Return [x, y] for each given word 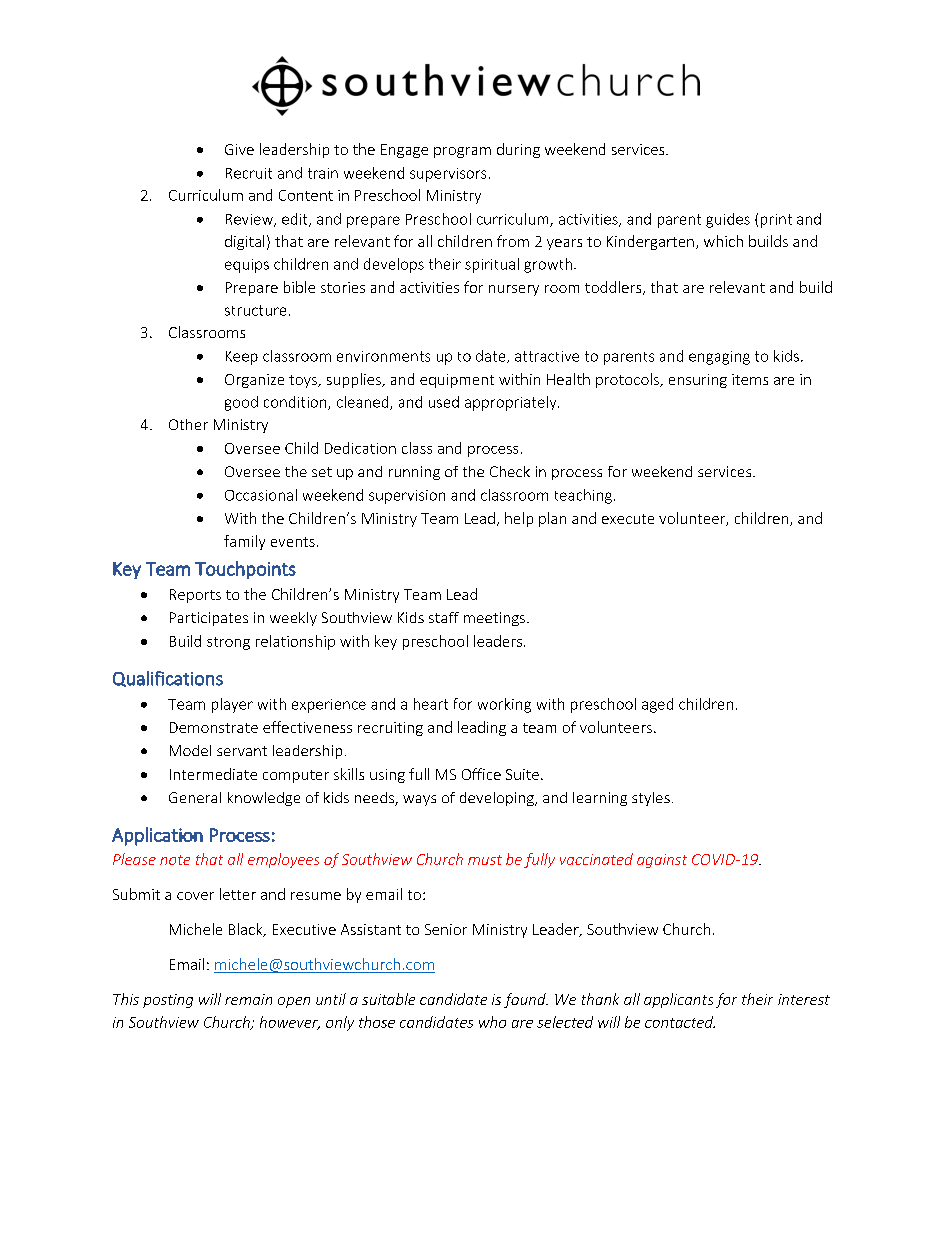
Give [239, 149]
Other [188, 424]
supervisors [448, 175]
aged [657, 705]
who [492, 1022]
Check [510, 471]
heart [431, 704]
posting [168, 1001]
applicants [678, 1000]
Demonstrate [214, 727]
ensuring [698, 381]
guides [728, 220]
